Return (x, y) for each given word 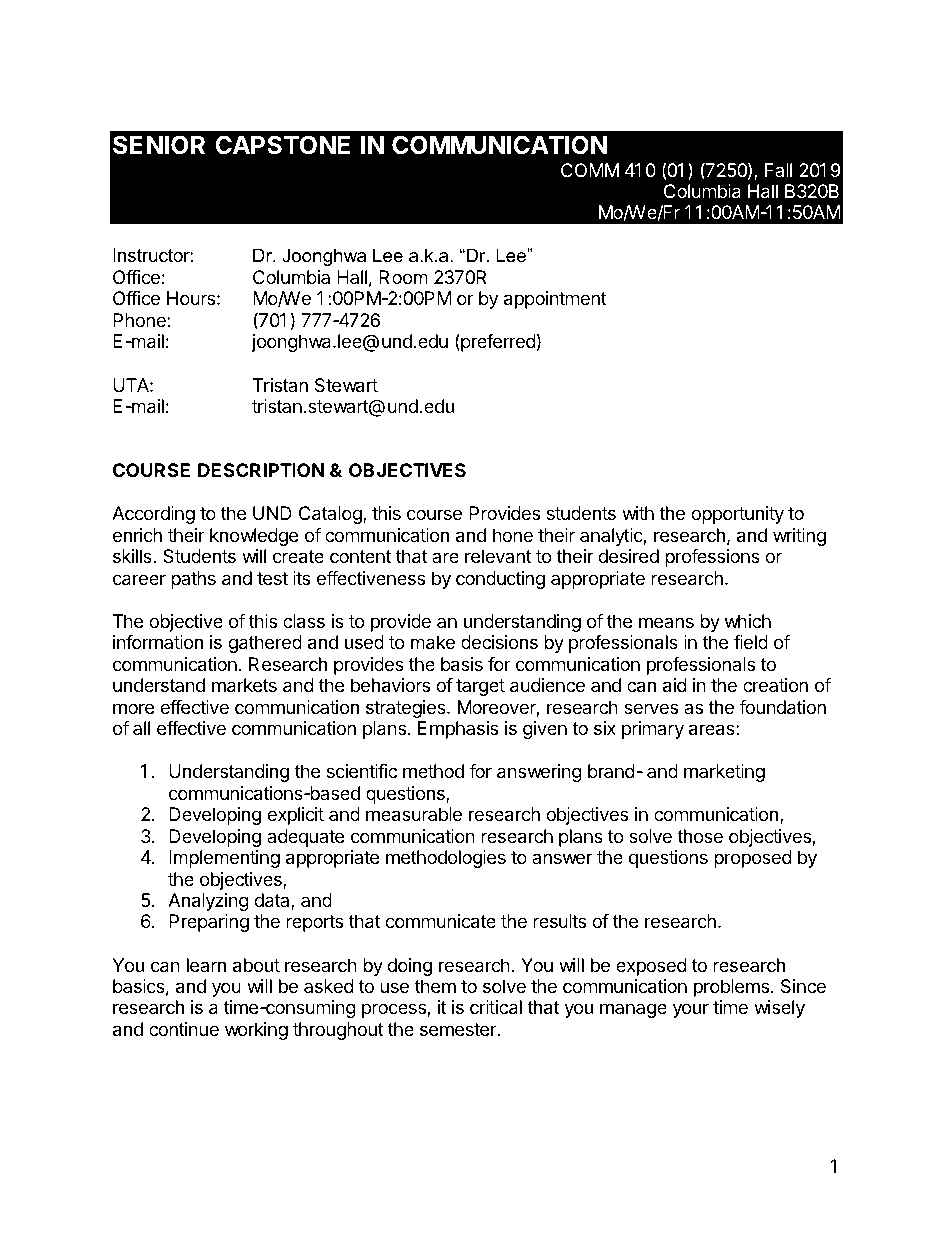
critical (496, 1007)
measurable (414, 814)
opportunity (737, 515)
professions (712, 558)
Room (403, 277)
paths (193, 580)
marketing (724, 773)
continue (184, 1029)
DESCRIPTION (261, 470)
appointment (555, 300)
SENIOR (159, 145)
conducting (500, 580)
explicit (295, 816)
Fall (778, 170)
